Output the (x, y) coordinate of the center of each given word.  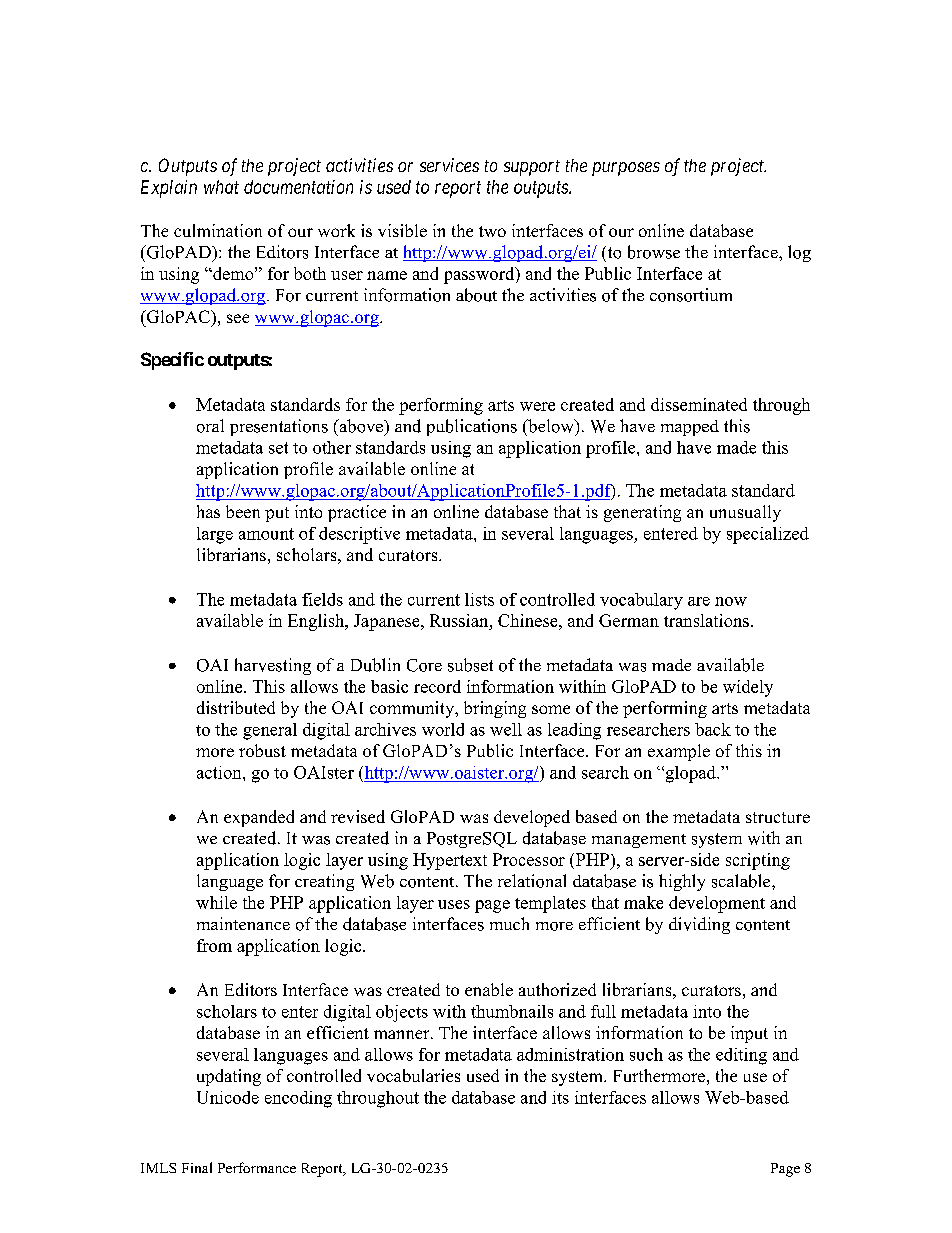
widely (748, 688)
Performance (257, 1167)
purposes (626, 169)
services (449, 165)
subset (470, 665)
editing (741, 1056)
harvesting (273, 666)
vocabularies (413, 1075)
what (221, 187)
